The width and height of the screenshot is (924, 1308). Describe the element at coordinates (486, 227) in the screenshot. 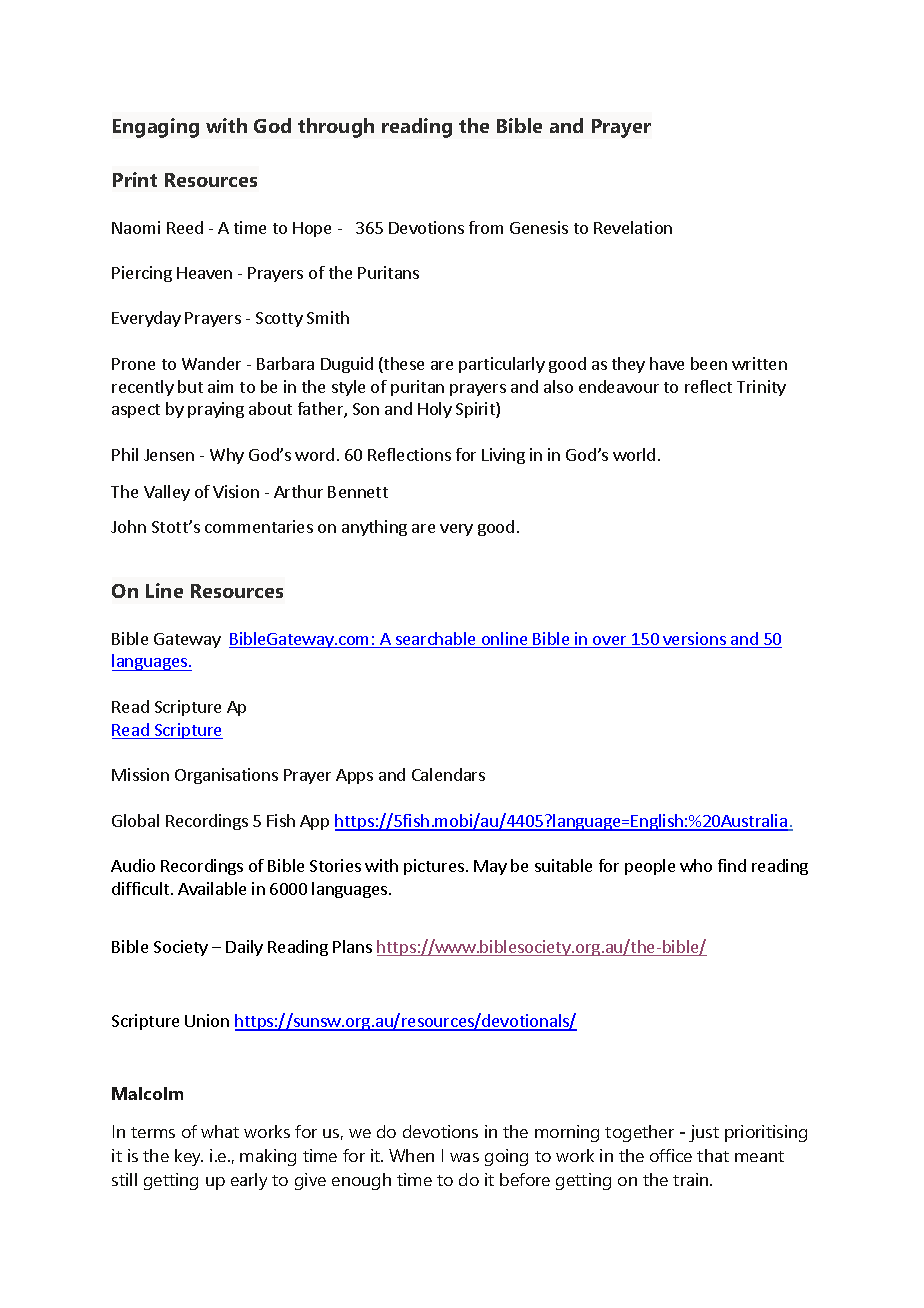

I see `from` at that location.
